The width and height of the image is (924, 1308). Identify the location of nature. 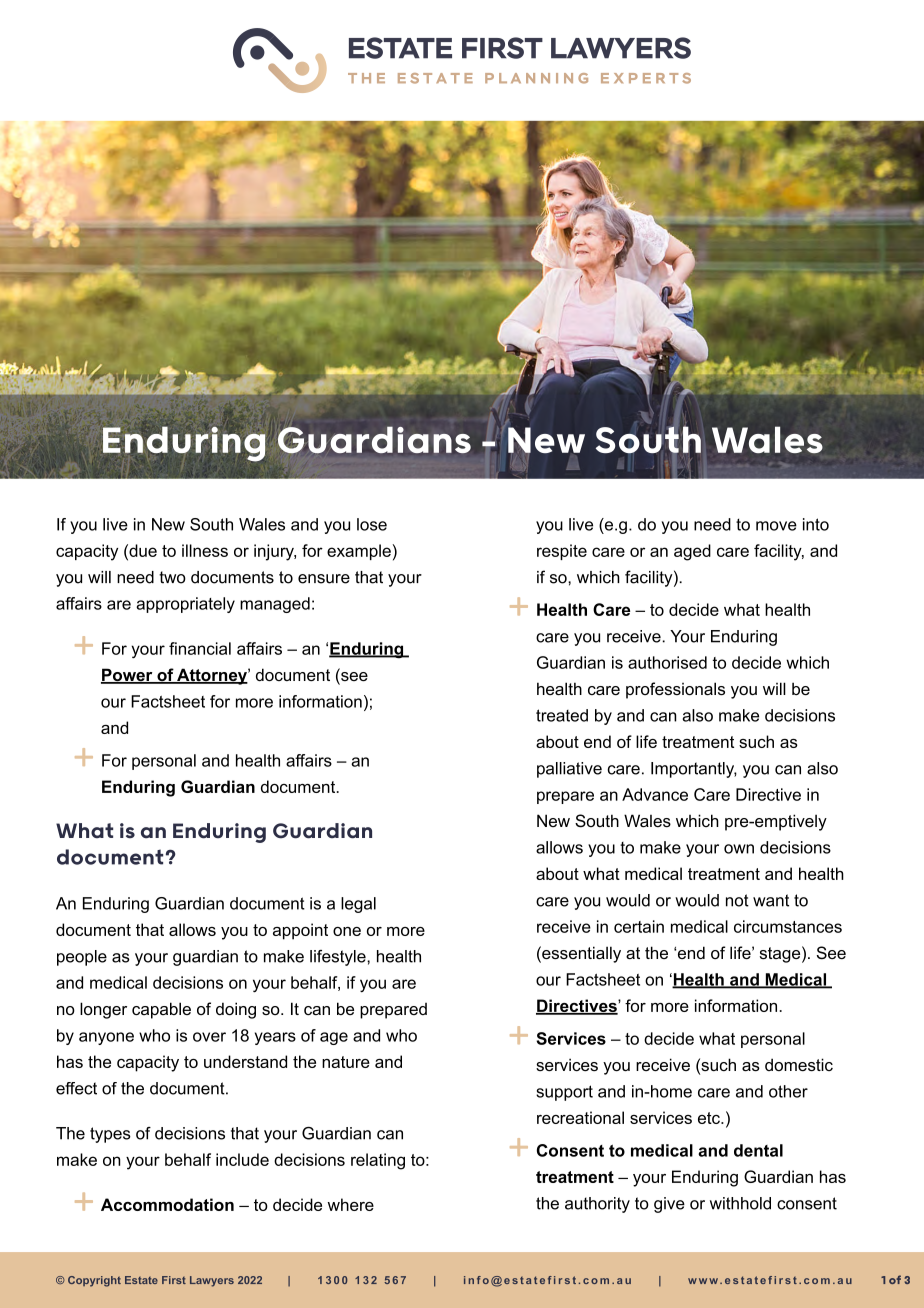
(346, 1062).
